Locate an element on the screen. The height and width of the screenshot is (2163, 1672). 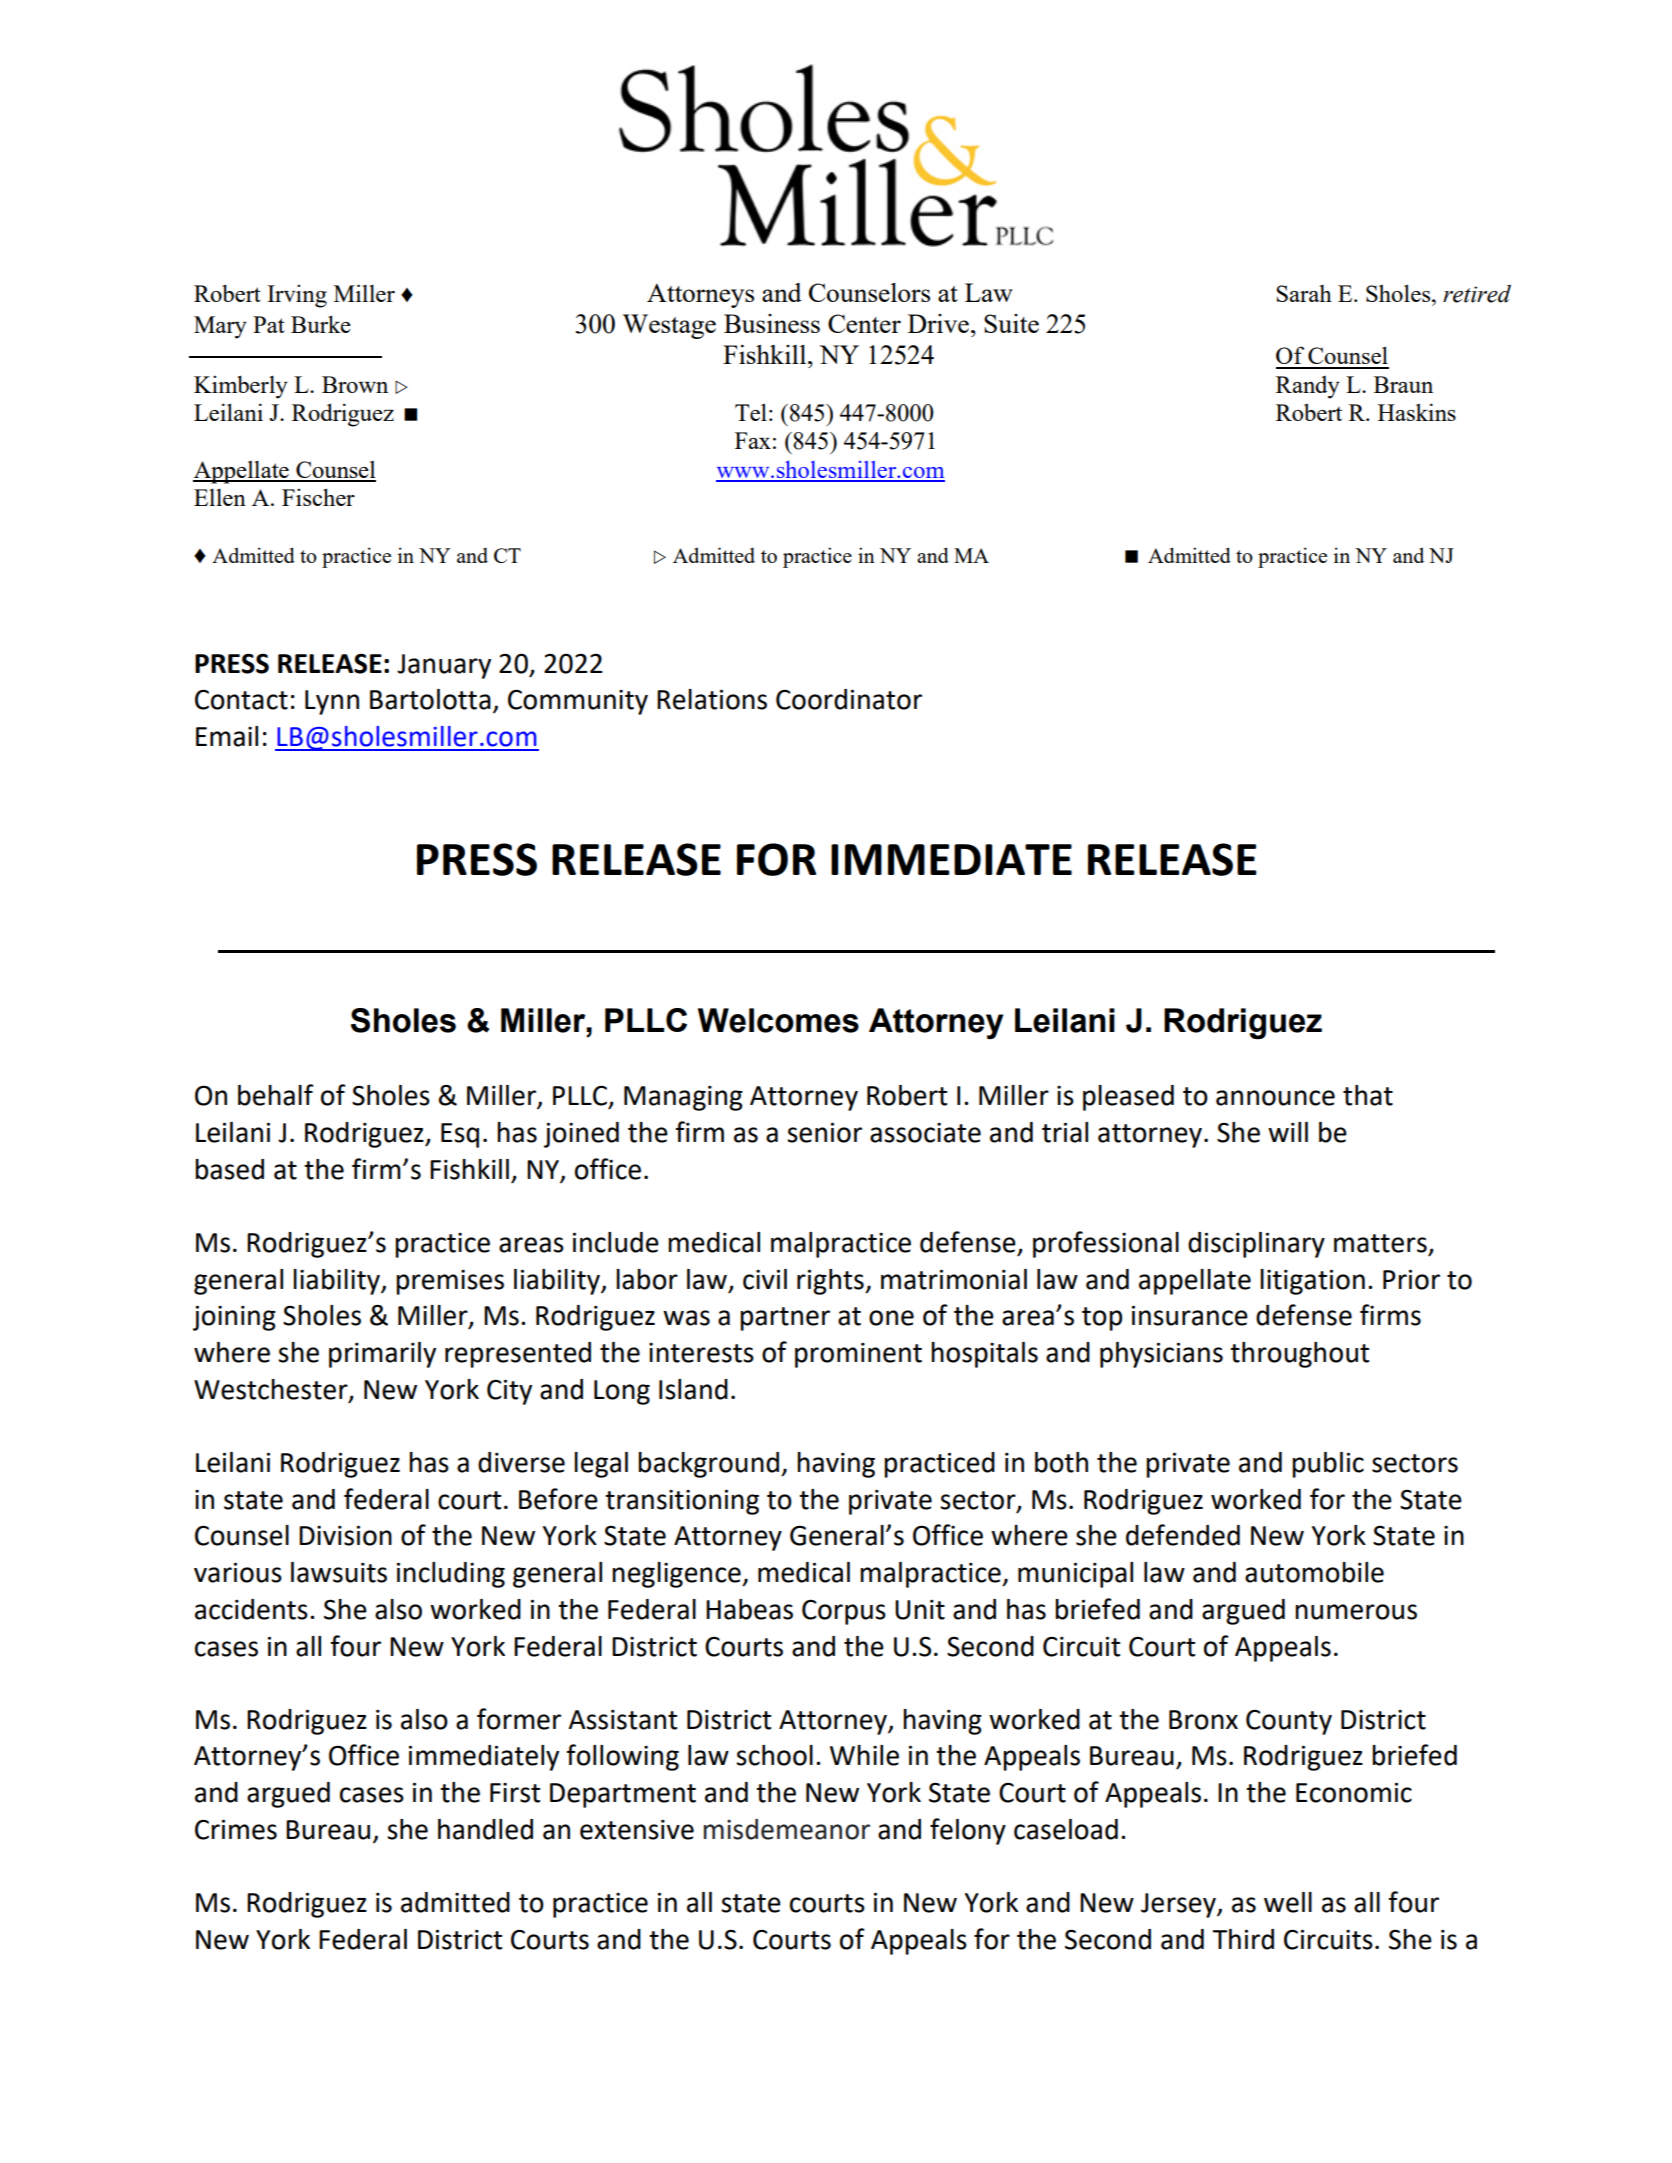
Burke is located at coordinates (321, 324).
